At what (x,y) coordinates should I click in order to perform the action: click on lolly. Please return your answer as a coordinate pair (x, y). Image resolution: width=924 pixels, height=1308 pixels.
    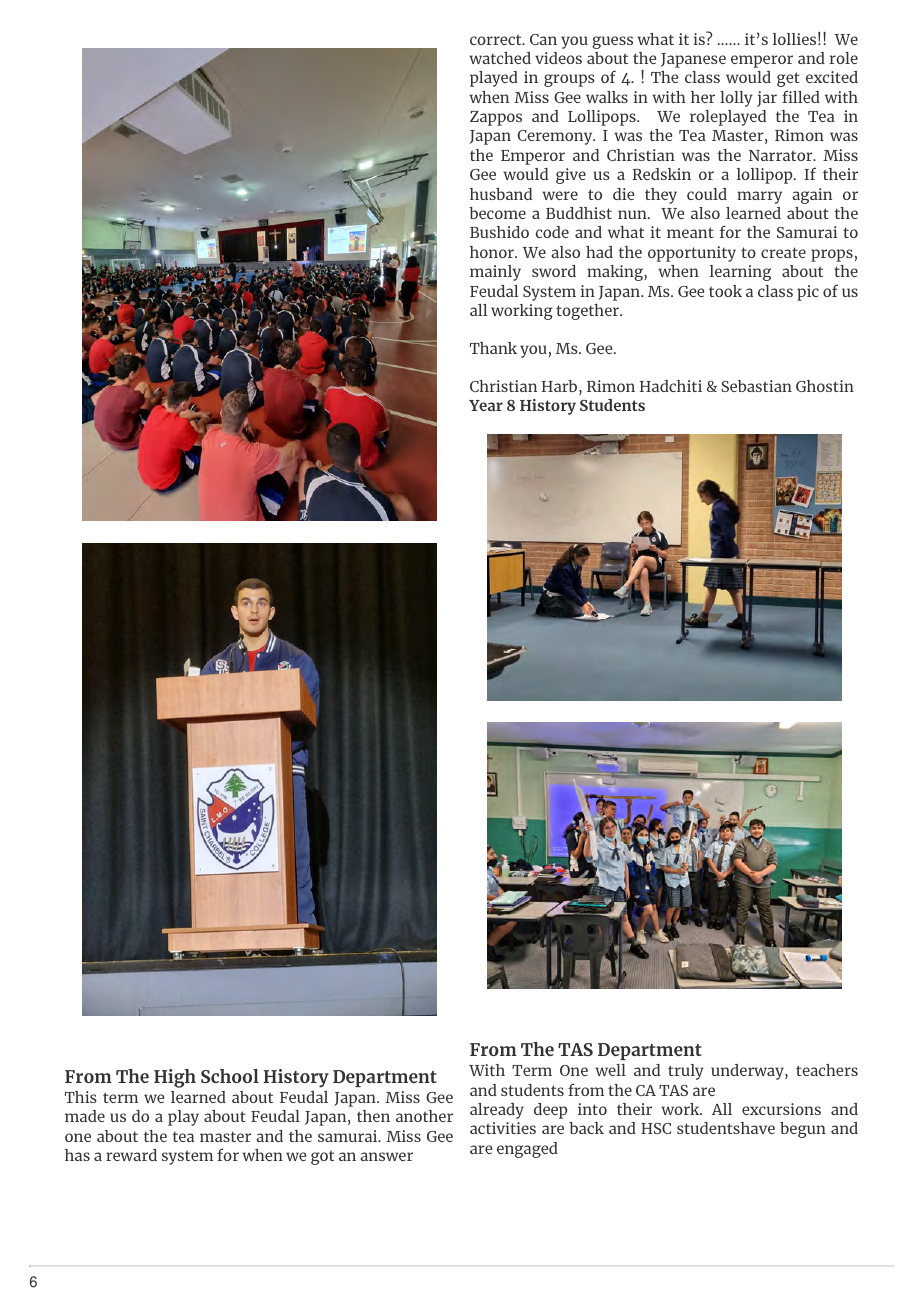
    Looking at the image, I should click on (736, 99).
